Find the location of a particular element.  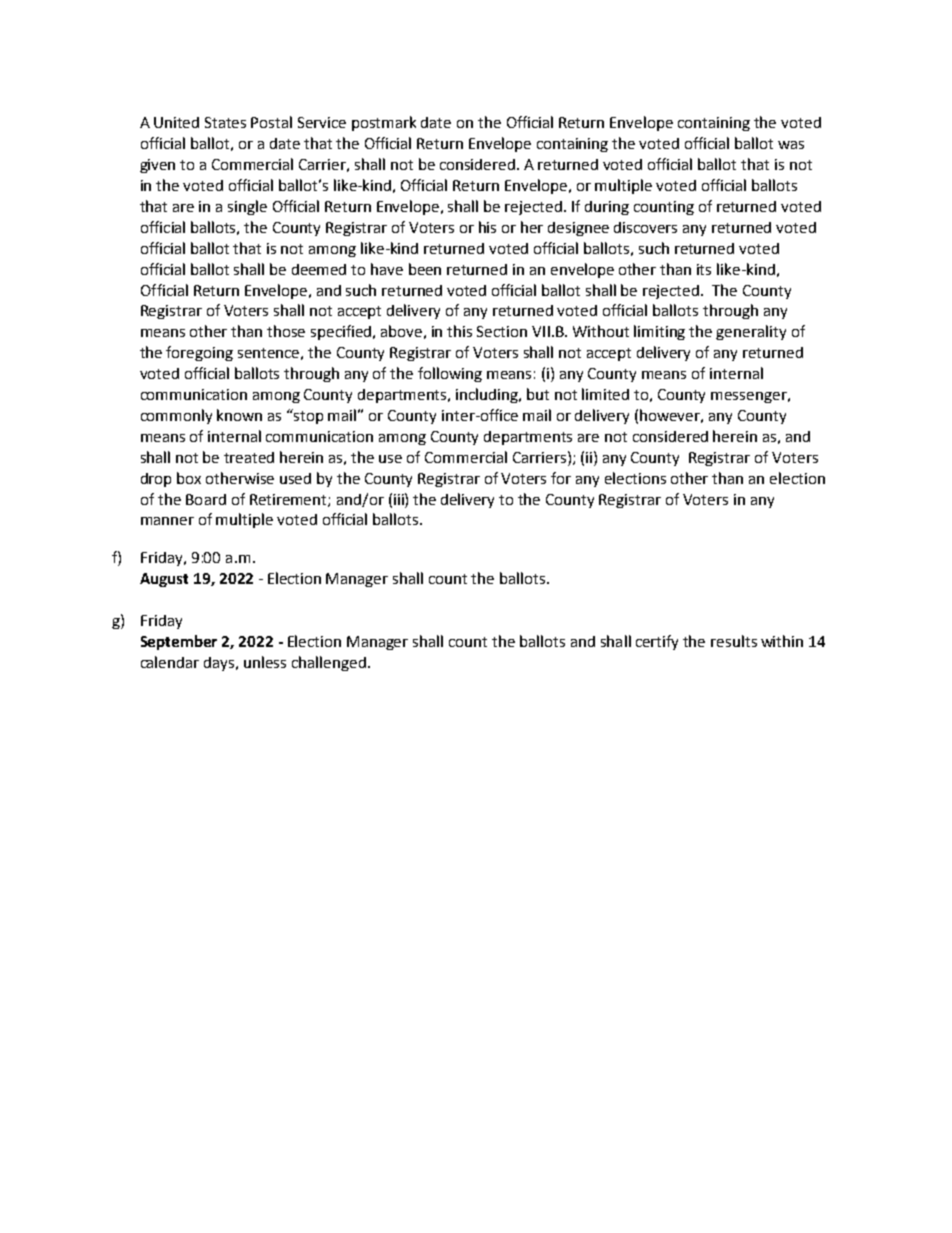

Service is located at coordinates (322, 122).
